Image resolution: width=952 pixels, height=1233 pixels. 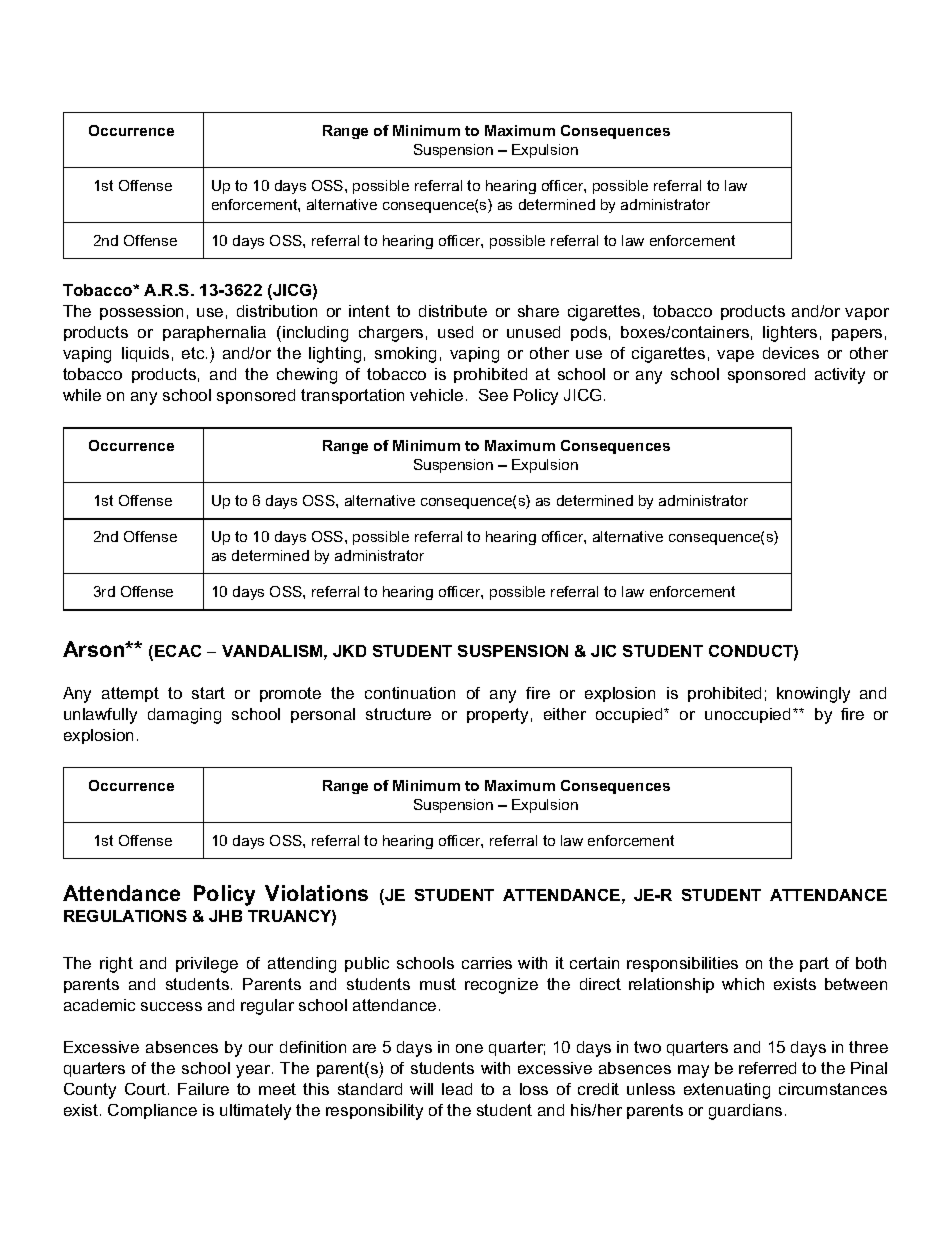 I want to click on damaging, so click(x=184, y=716).
